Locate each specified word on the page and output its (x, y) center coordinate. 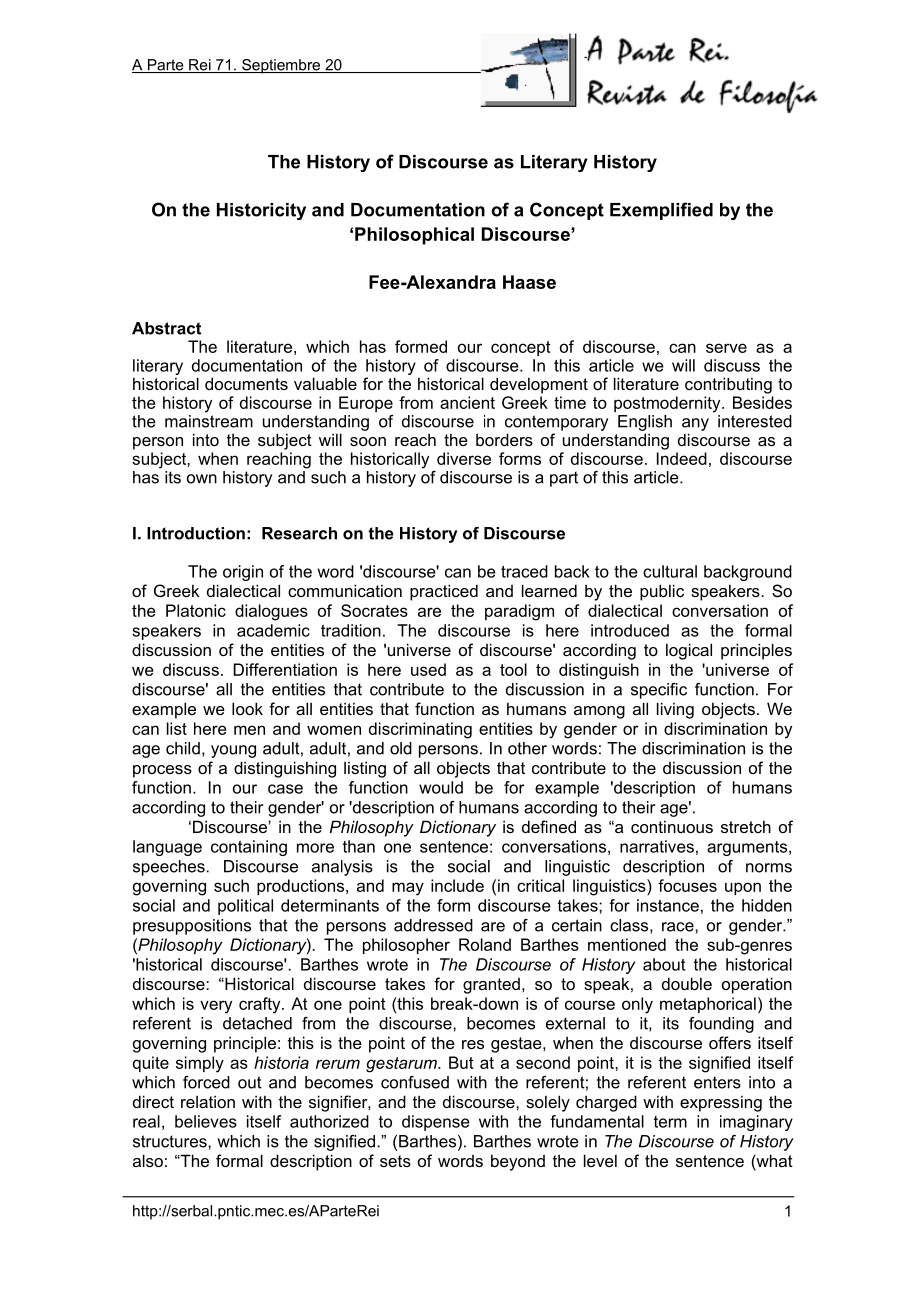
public (662, 592)
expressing (721, 1103)
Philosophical (414, 236)
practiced (444, 592)
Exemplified (661, 211)
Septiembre (281, 66)
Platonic (196, 610)
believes (206, 1121)
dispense (436, 1123)
